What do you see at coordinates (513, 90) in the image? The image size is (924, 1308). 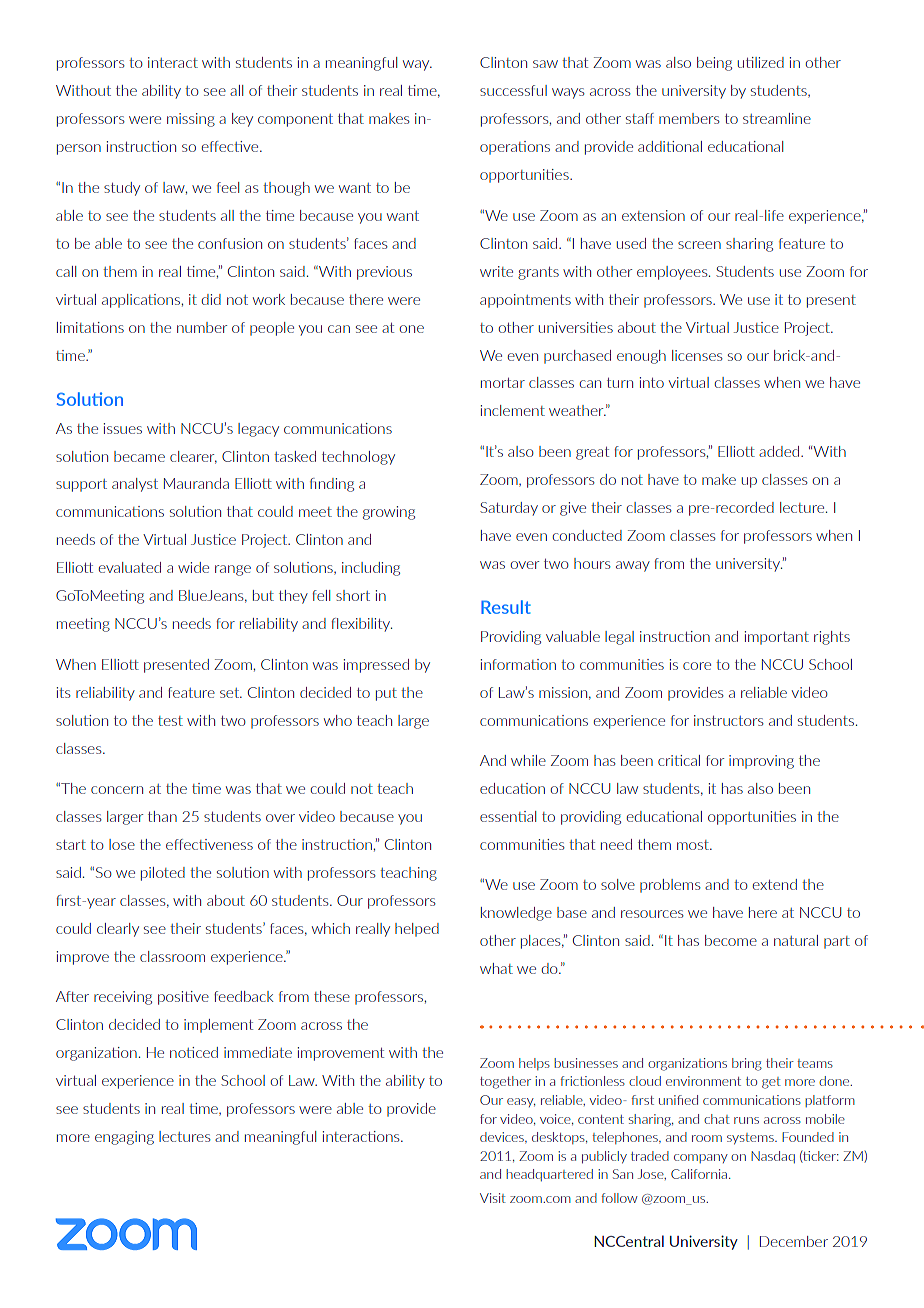 I see `successful` at bounding box center [513, 90].
